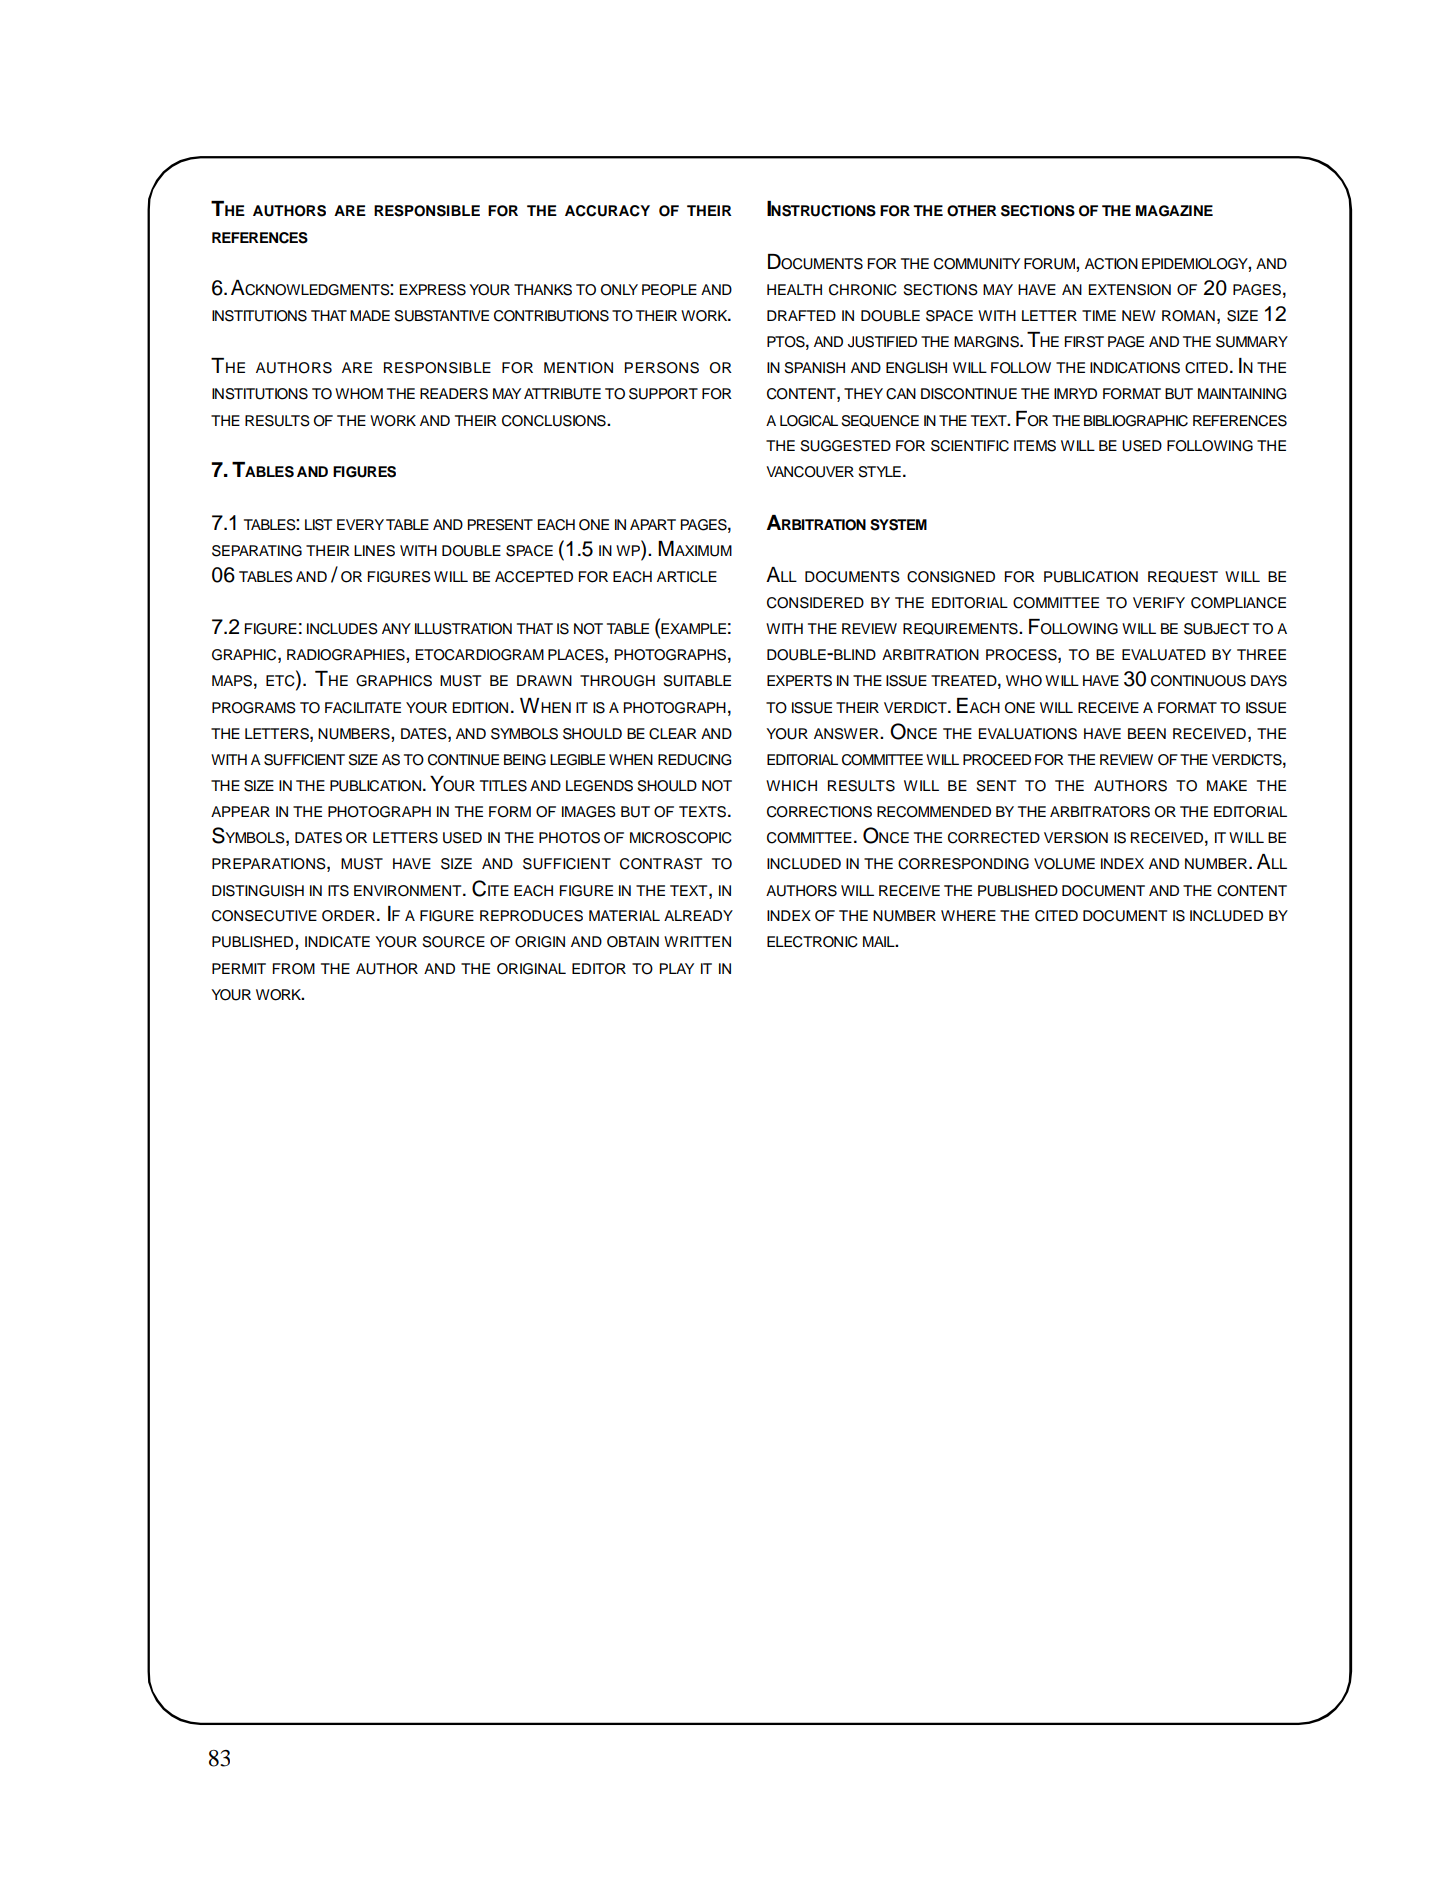  Describe the element at coordinates (794, 289) in the screenshot. I see `HEALTH` at that location.
